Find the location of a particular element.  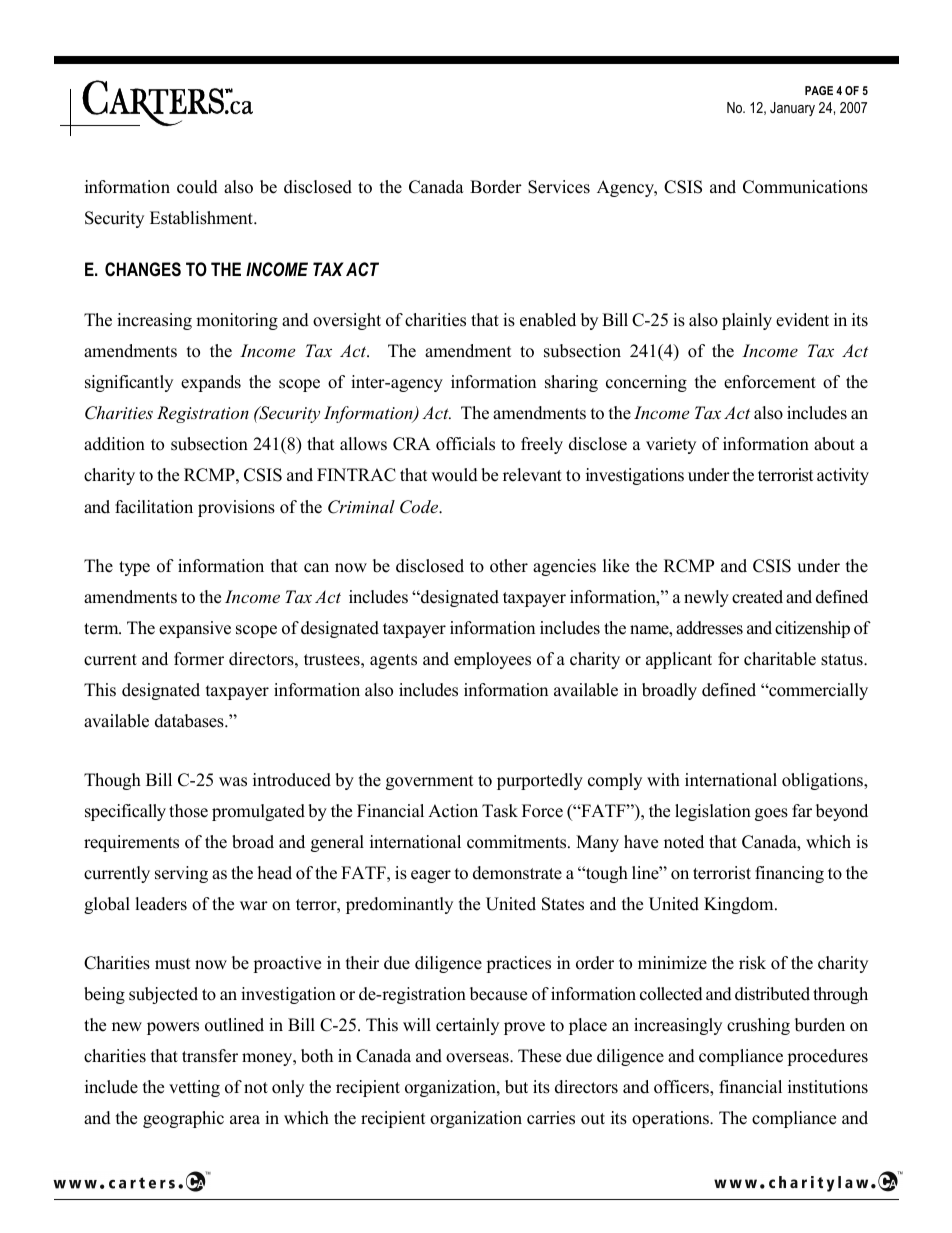

vetting is located at coordinates (194, 1088).
